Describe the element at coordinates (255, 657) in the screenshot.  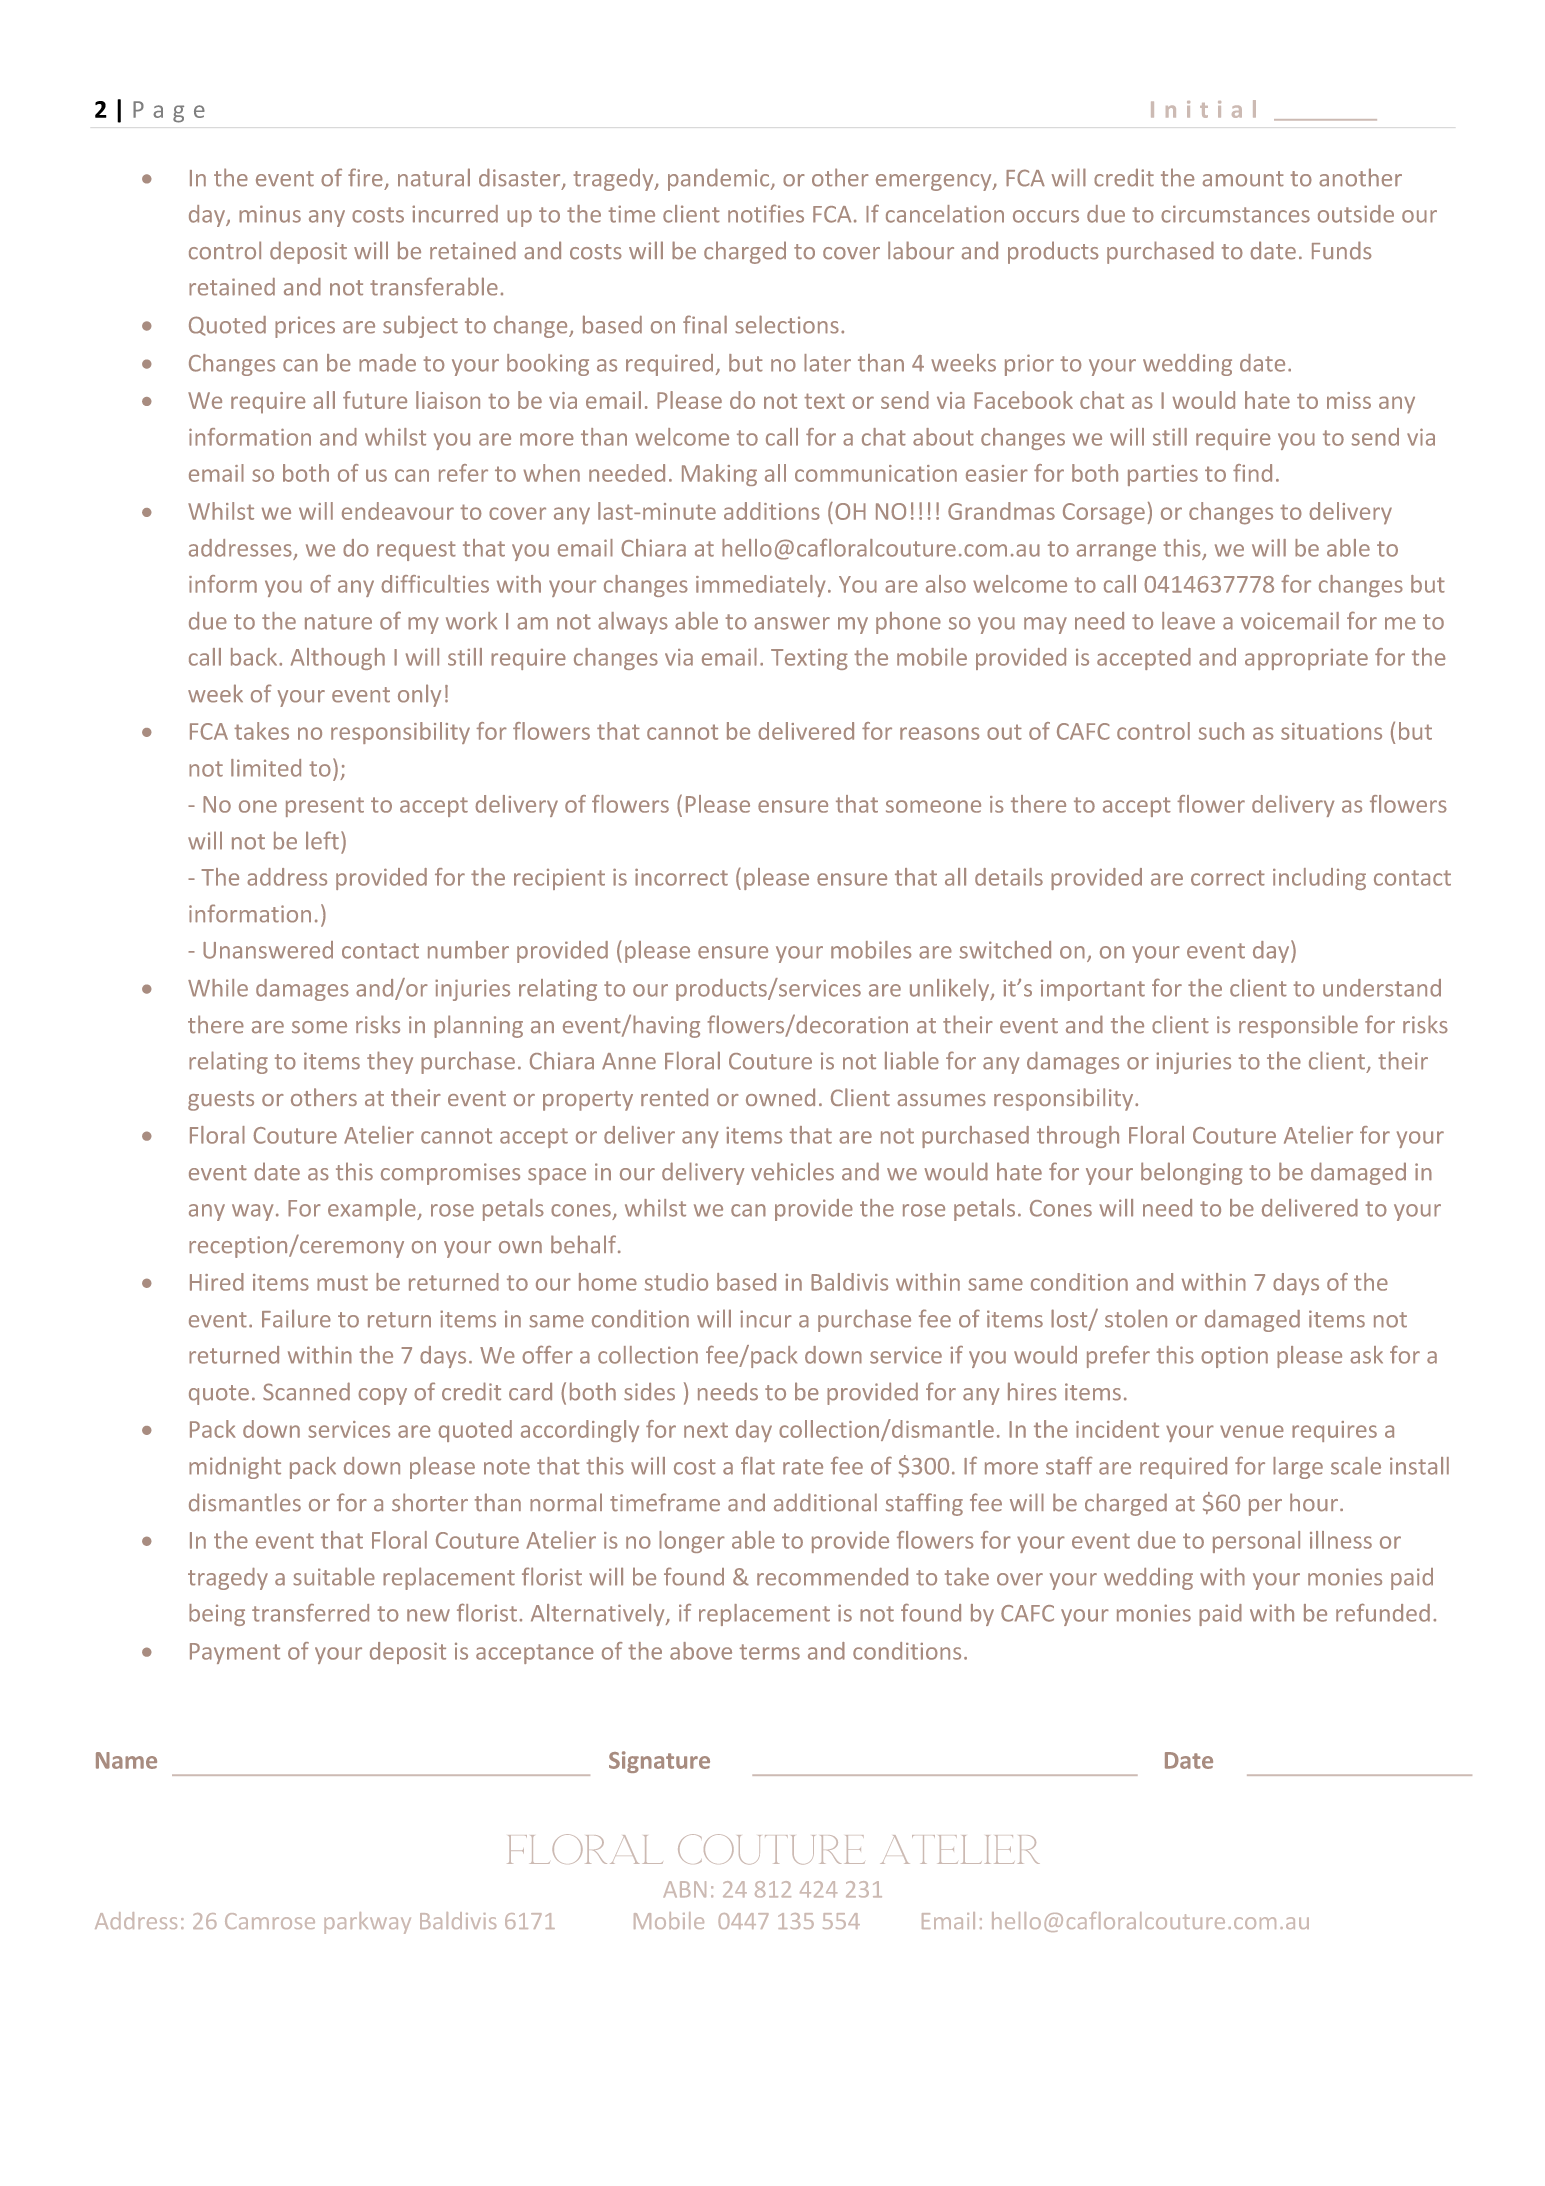
I see `back` at that location.
